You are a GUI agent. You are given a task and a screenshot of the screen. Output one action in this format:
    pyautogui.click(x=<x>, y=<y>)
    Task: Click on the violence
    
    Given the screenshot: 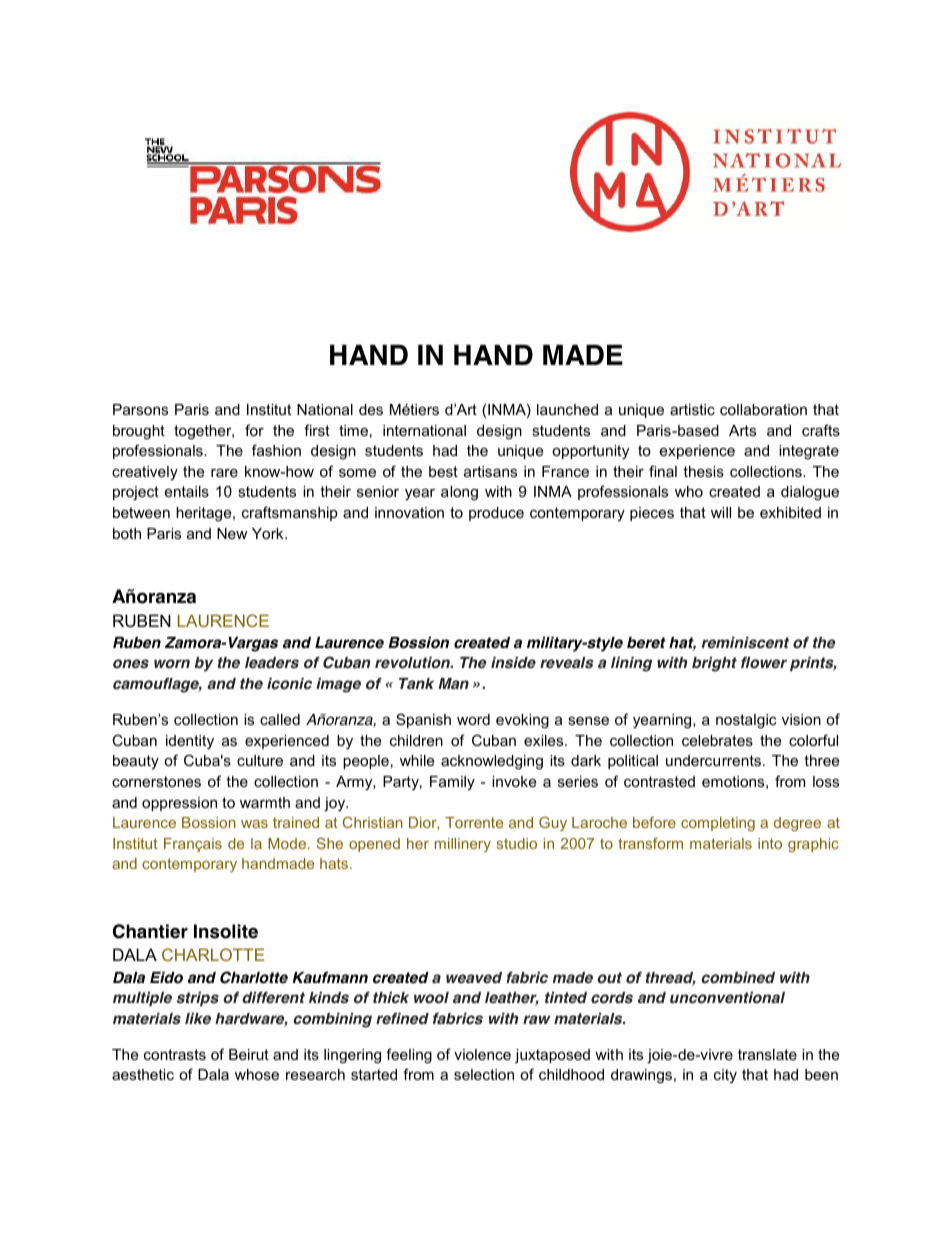 What is the action you would take?
    pyautogui.click(x=482, y=1054)
